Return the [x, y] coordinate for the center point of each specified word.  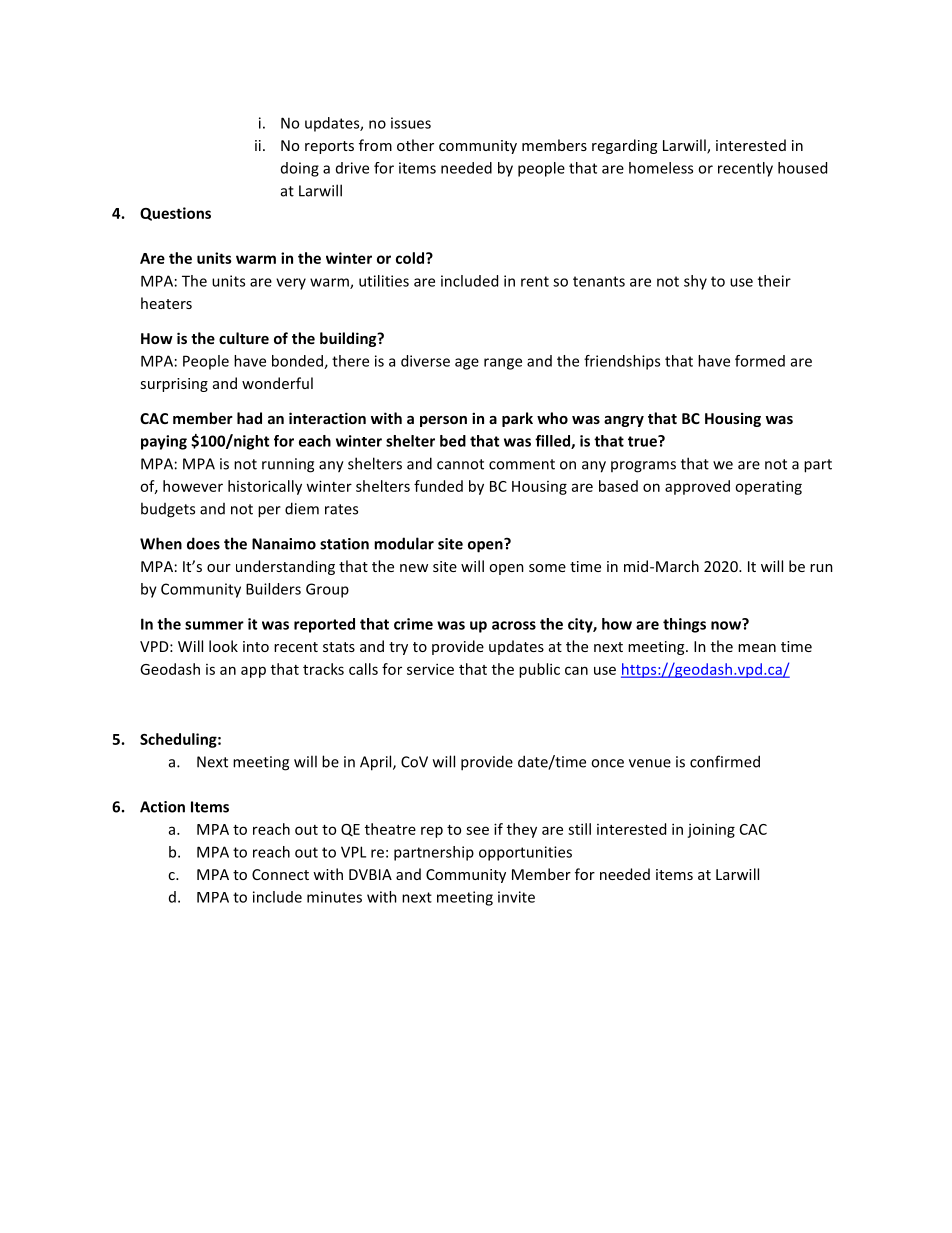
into [256, 646]
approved [697, 487]
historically [265, 487]
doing [300, 169]
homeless [661, 168]
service [430, 669]
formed [760, 361]
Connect [280, 874]
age [467, 364]
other [415, 145]
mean [757, 648]
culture [244, 338]
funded [438, 486]
